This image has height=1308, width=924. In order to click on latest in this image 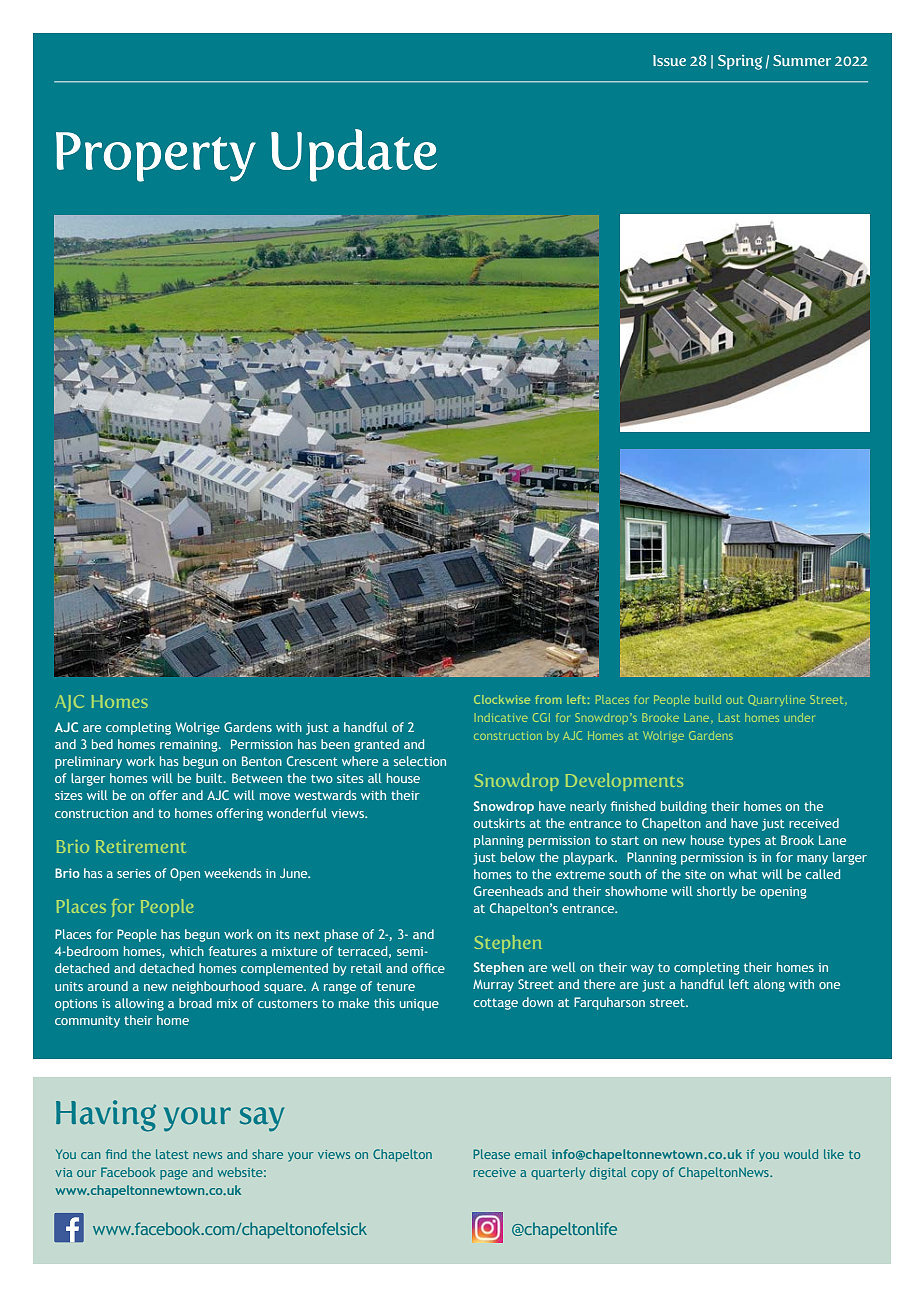, I will do `click(172, 1154)`.
